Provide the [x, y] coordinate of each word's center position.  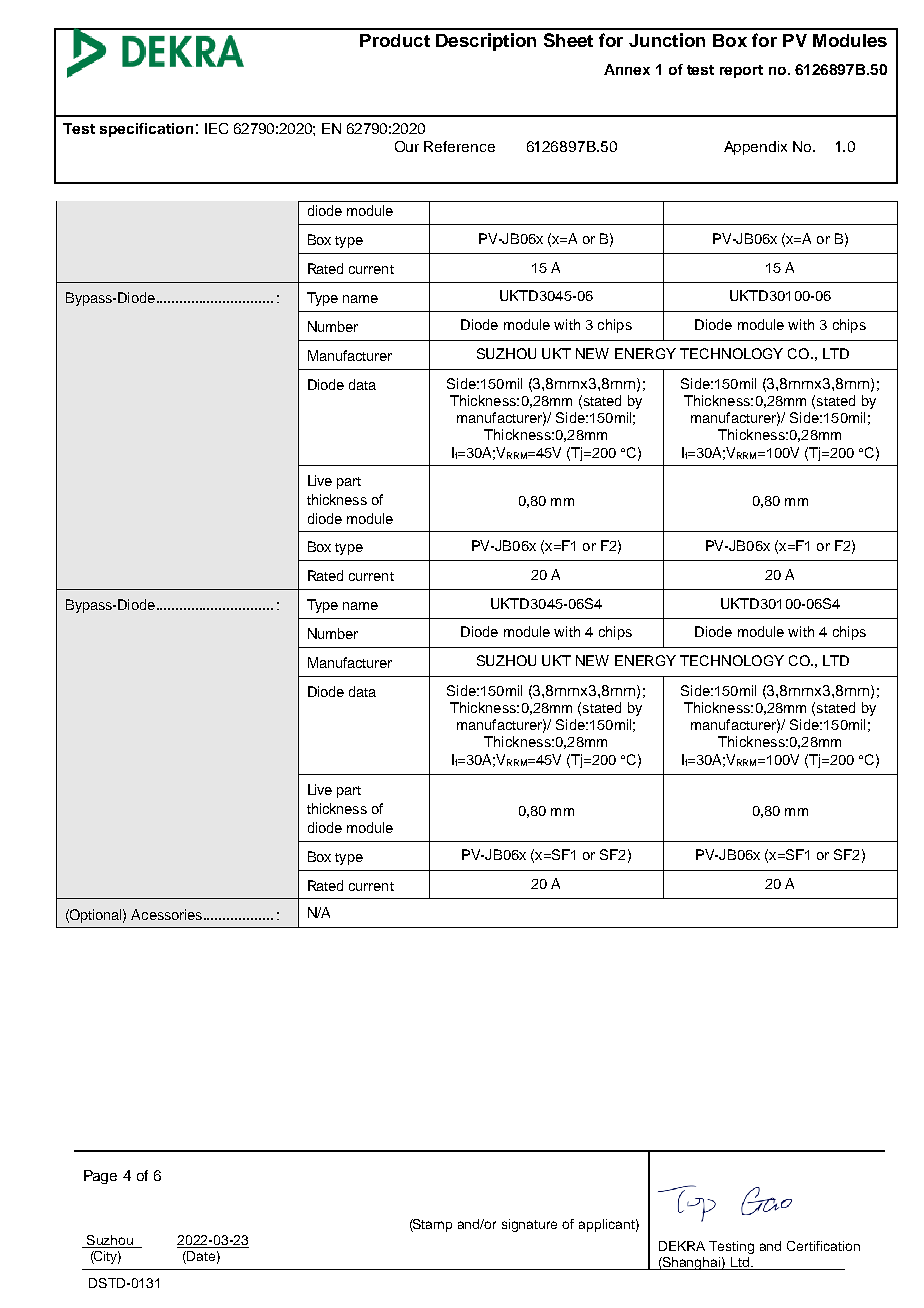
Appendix [755, 148]
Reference [459, 146]
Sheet [568, 40]
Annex [627, 69]
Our [407, 146]
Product [395, 40]
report [741, 71]
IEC [216, 128]
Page [100, 1177]
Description [486, 42]
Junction [667, 40]
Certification [823, 1246]
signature [529, 1225]
